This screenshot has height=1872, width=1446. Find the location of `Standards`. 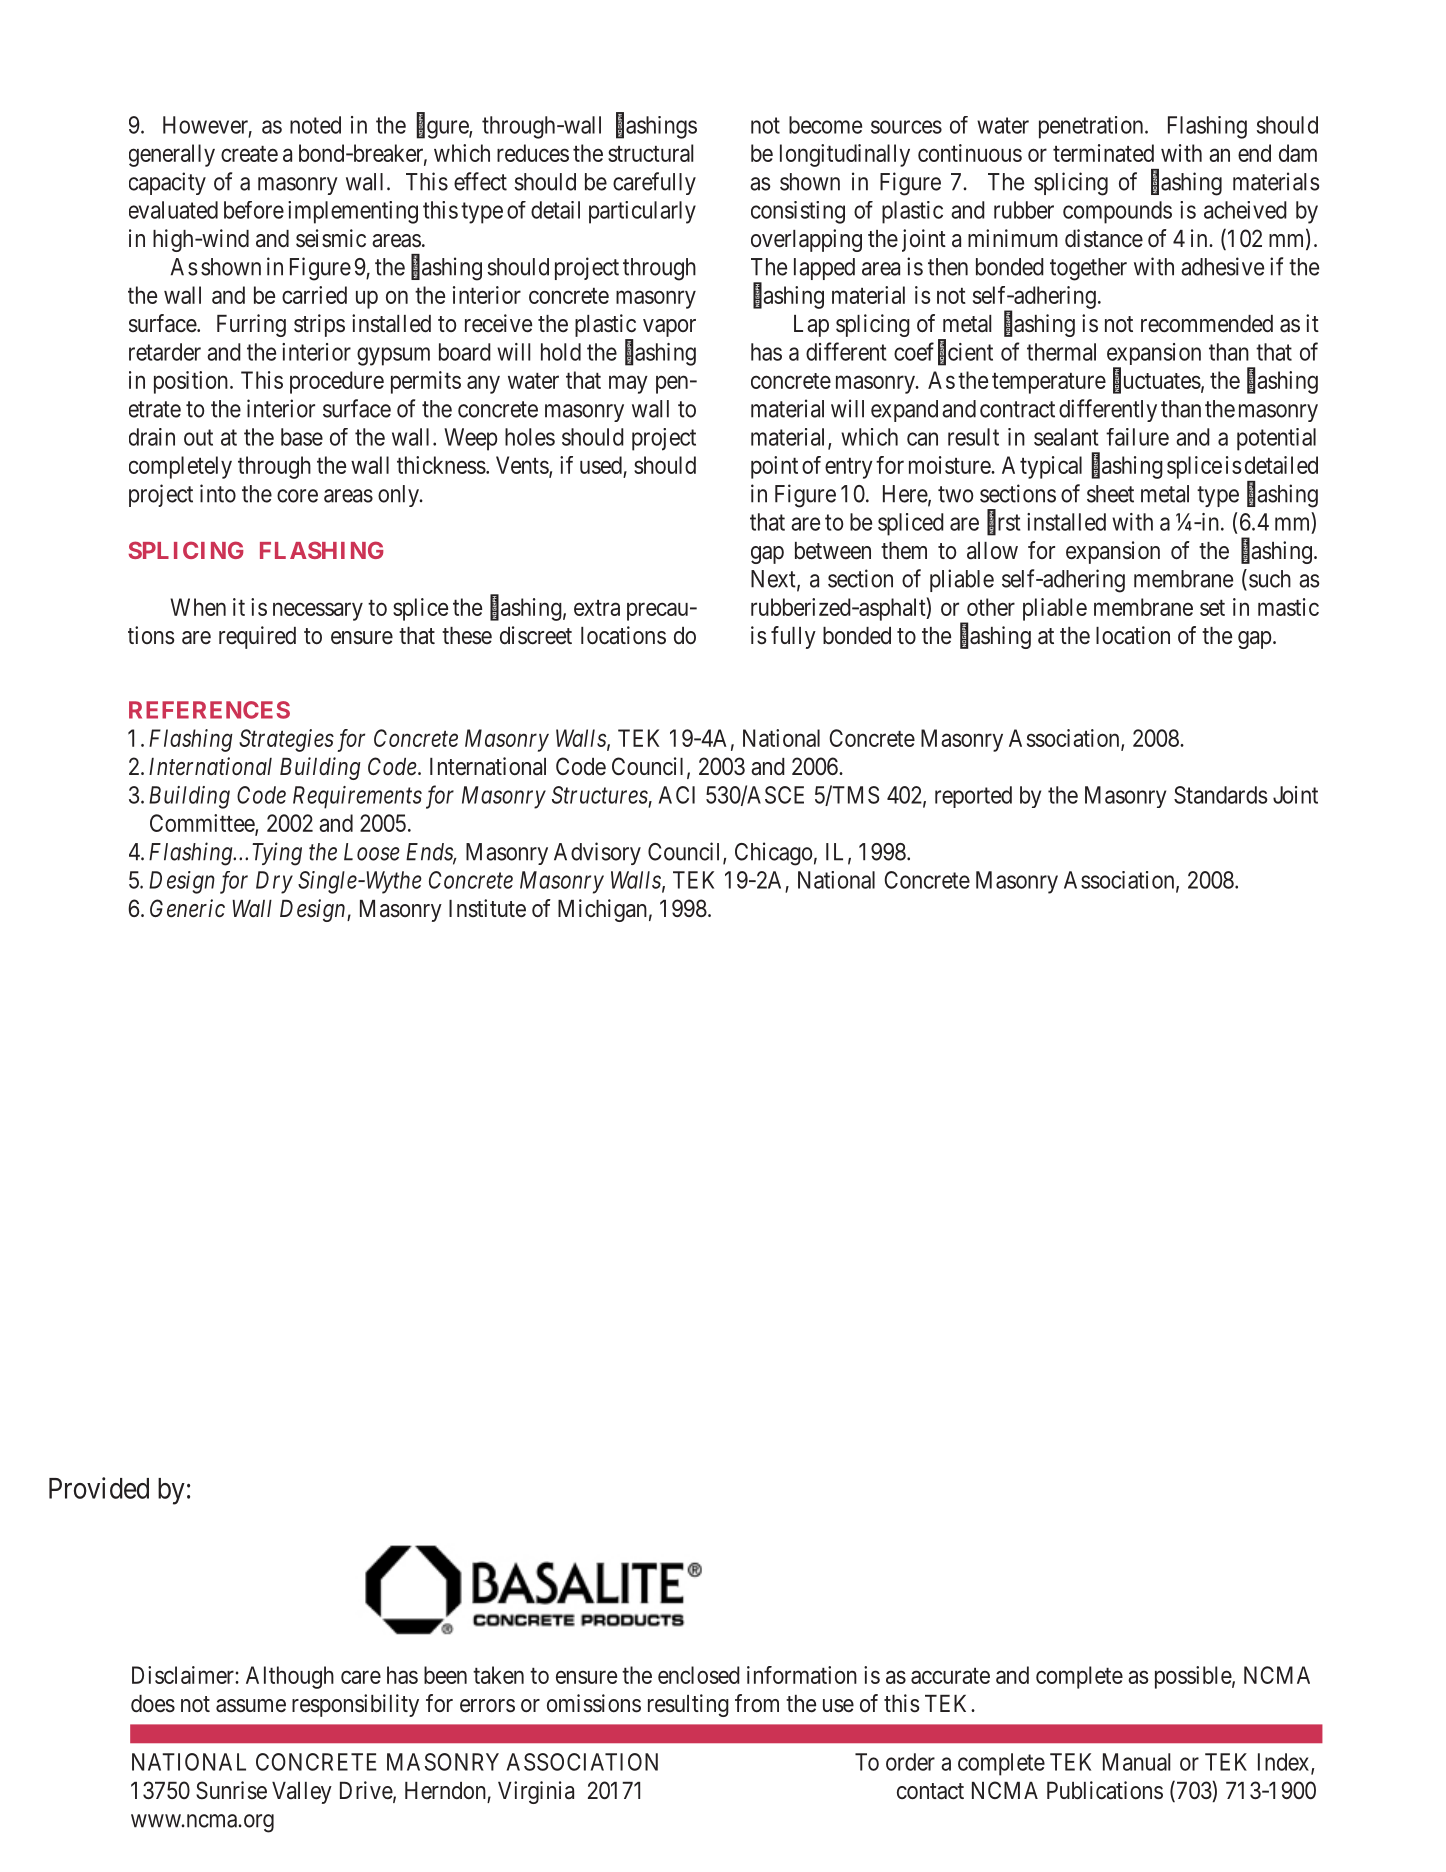

Standards is located at coordinates (1221, 795).
